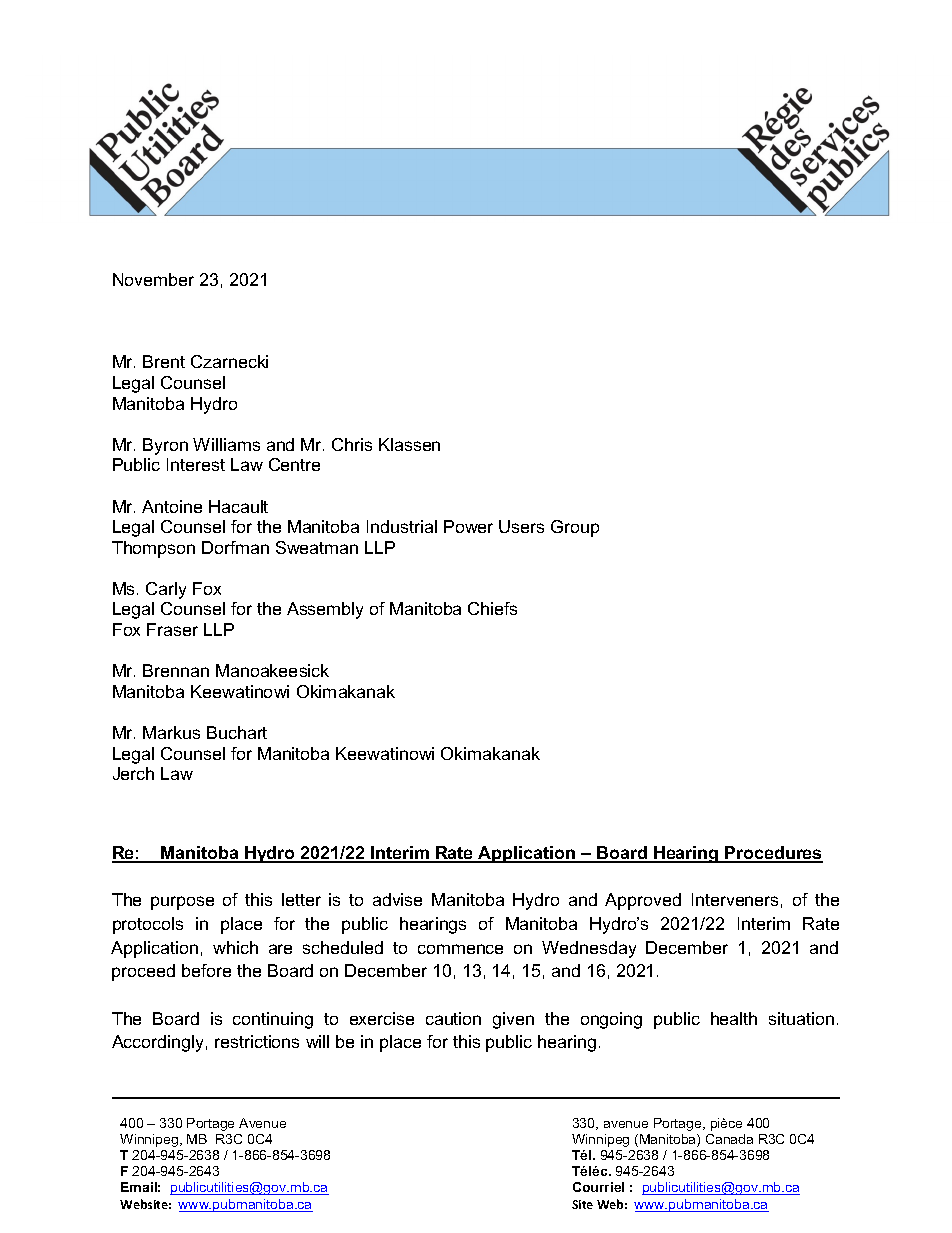 This screenshot has height=1233, width=952. Describe the element at coordinates (166, 590) in the screenshot. I see `Carly` at that location.
